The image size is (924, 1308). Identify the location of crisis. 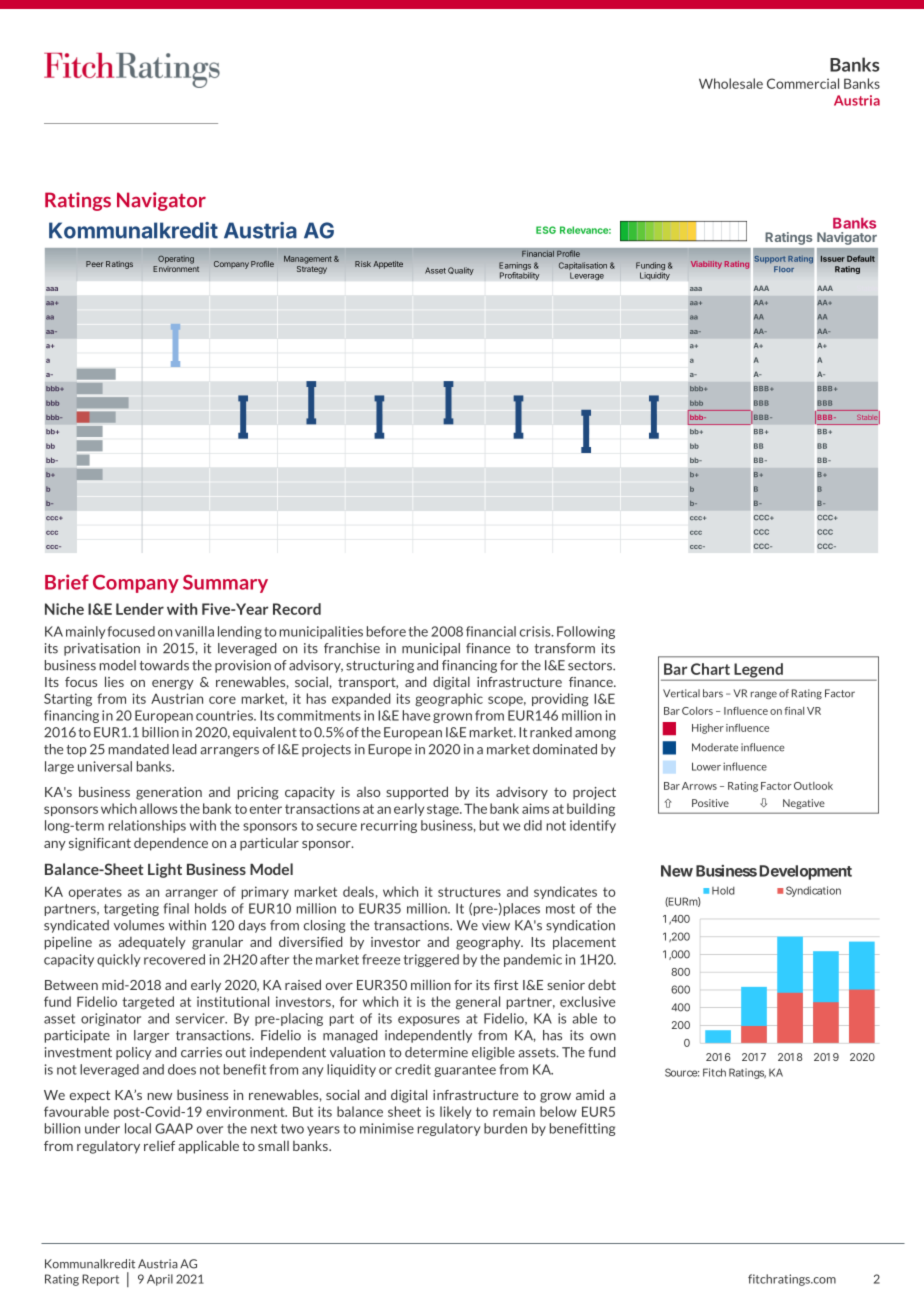
(536, 631).
